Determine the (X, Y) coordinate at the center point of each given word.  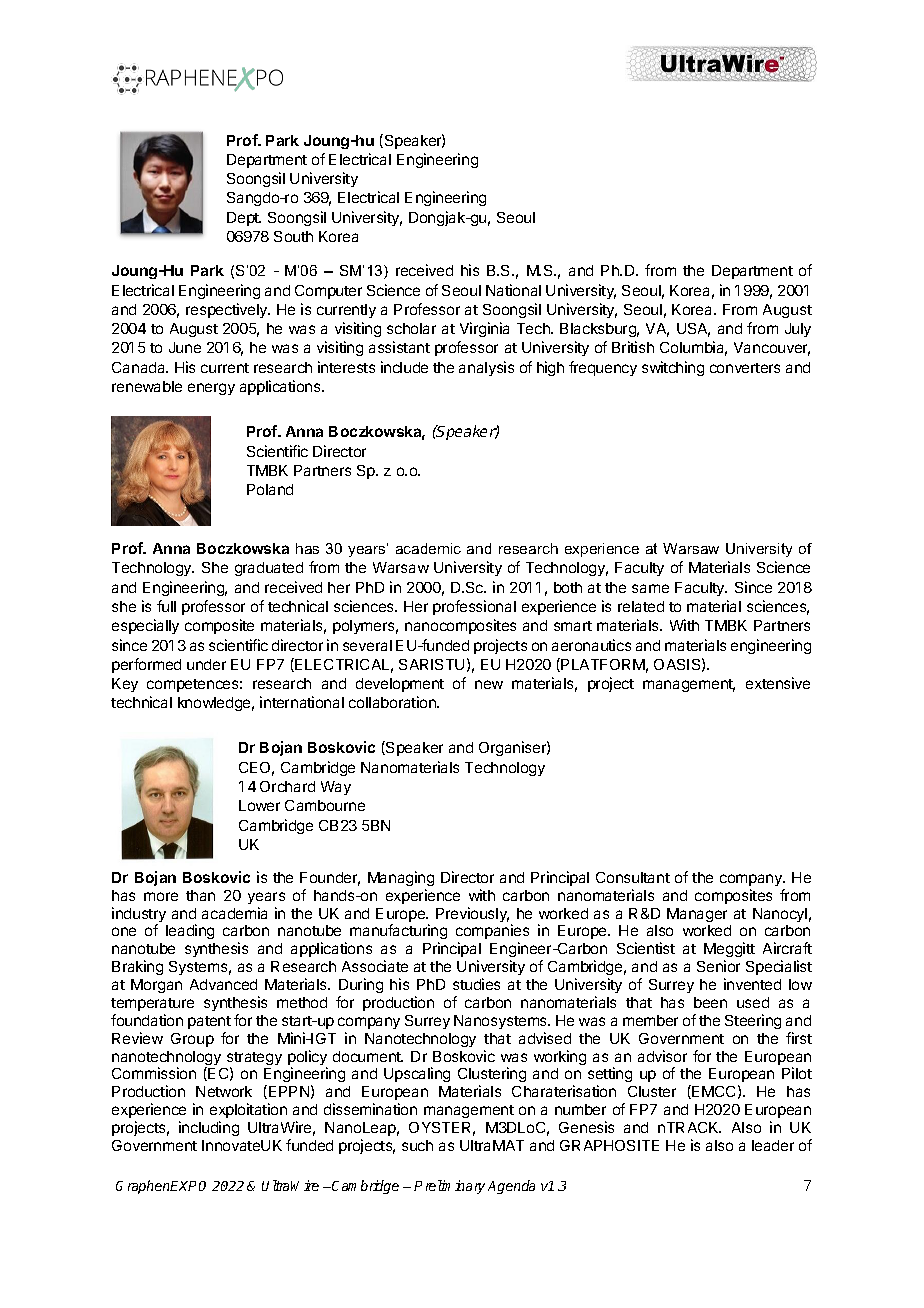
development (400, 685)
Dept (244, 219)
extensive (778, 683)
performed (146, 665)
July (798, 330)
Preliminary (449, 1187)
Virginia (484, 329)
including (209, 1128)
